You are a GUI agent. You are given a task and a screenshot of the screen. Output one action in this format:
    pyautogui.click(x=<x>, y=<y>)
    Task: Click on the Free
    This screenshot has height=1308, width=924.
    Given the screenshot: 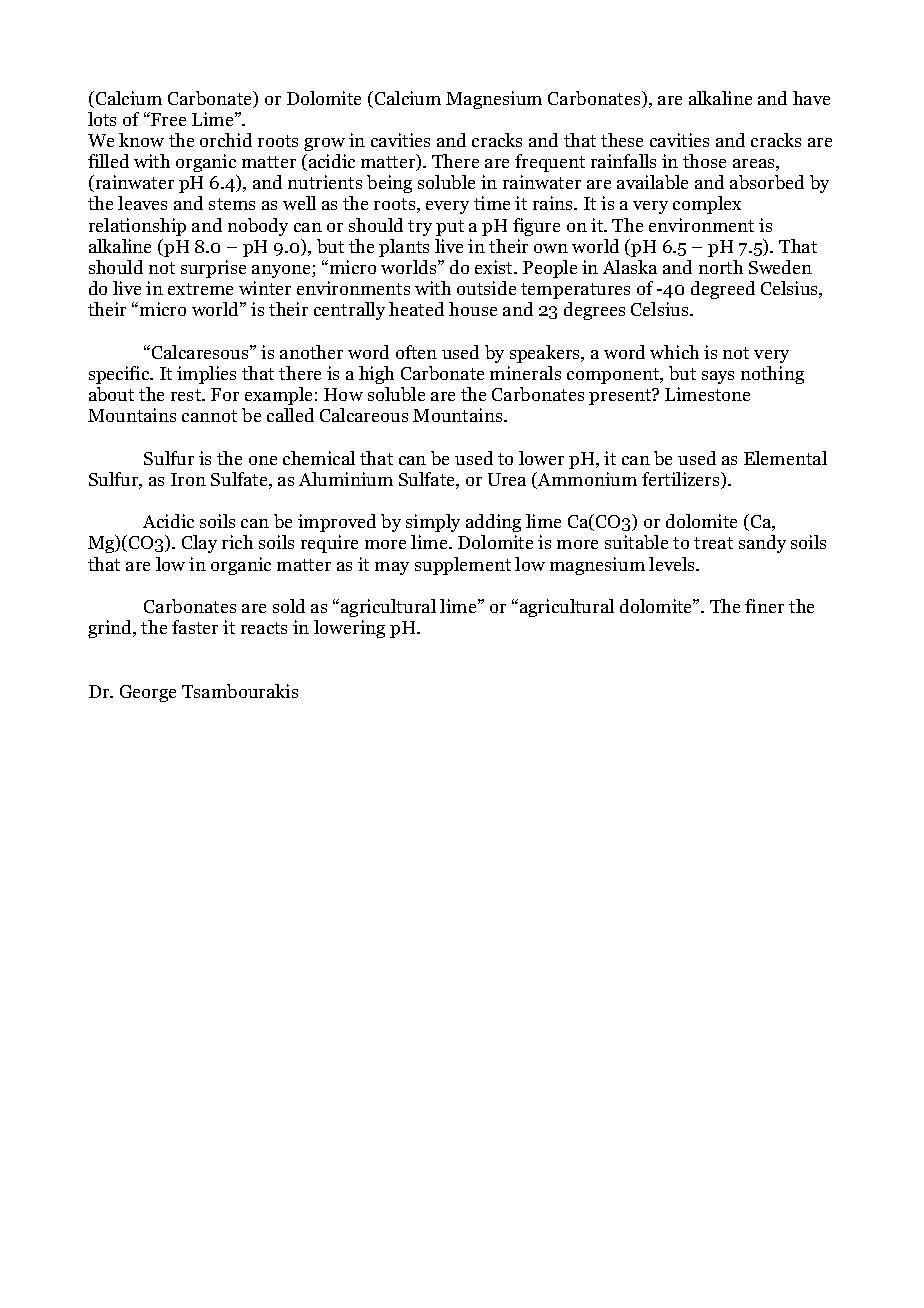 What is the action you would take?
    pyautogui.click(x=167, y=119)
